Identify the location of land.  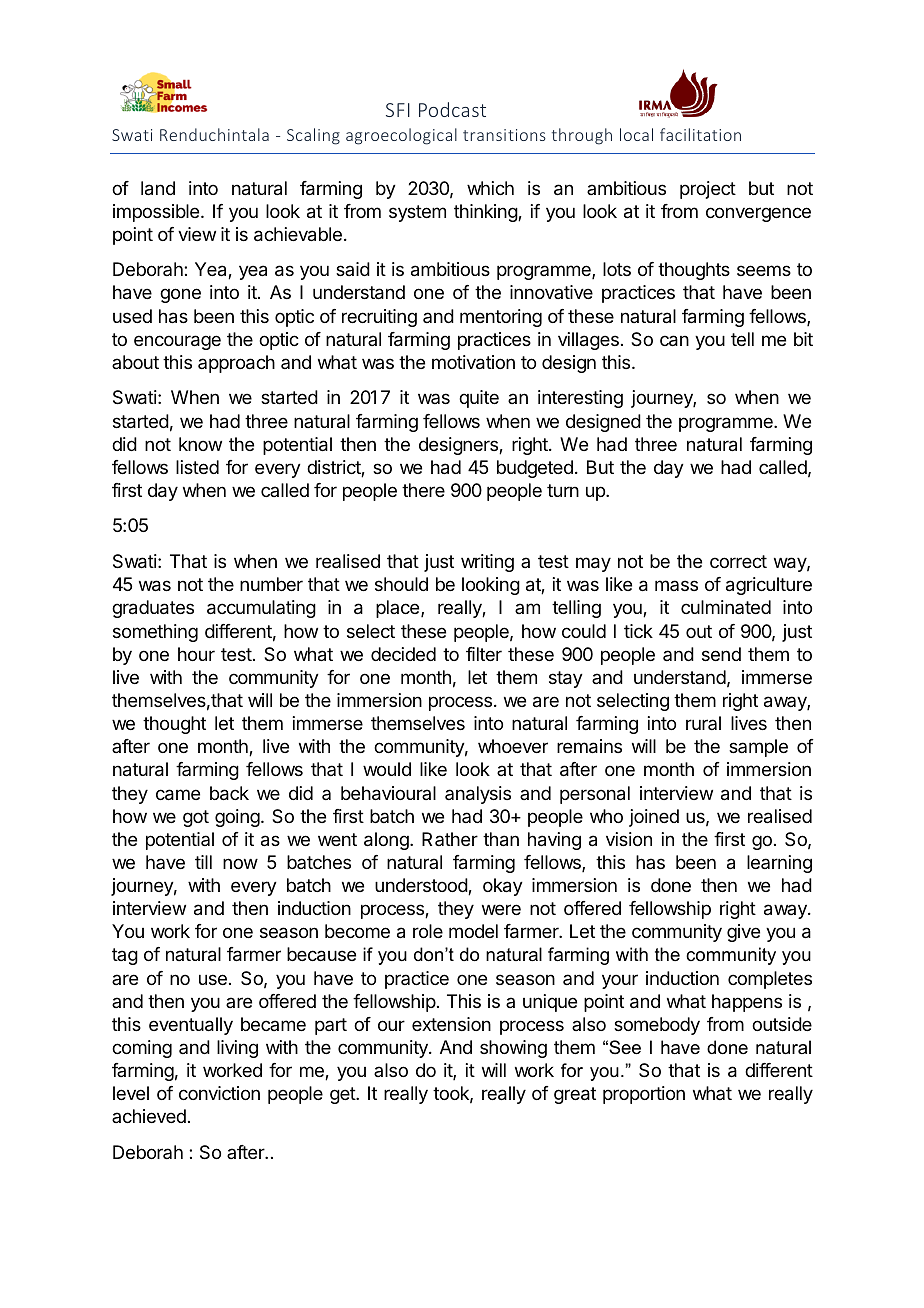
(158, 188).
